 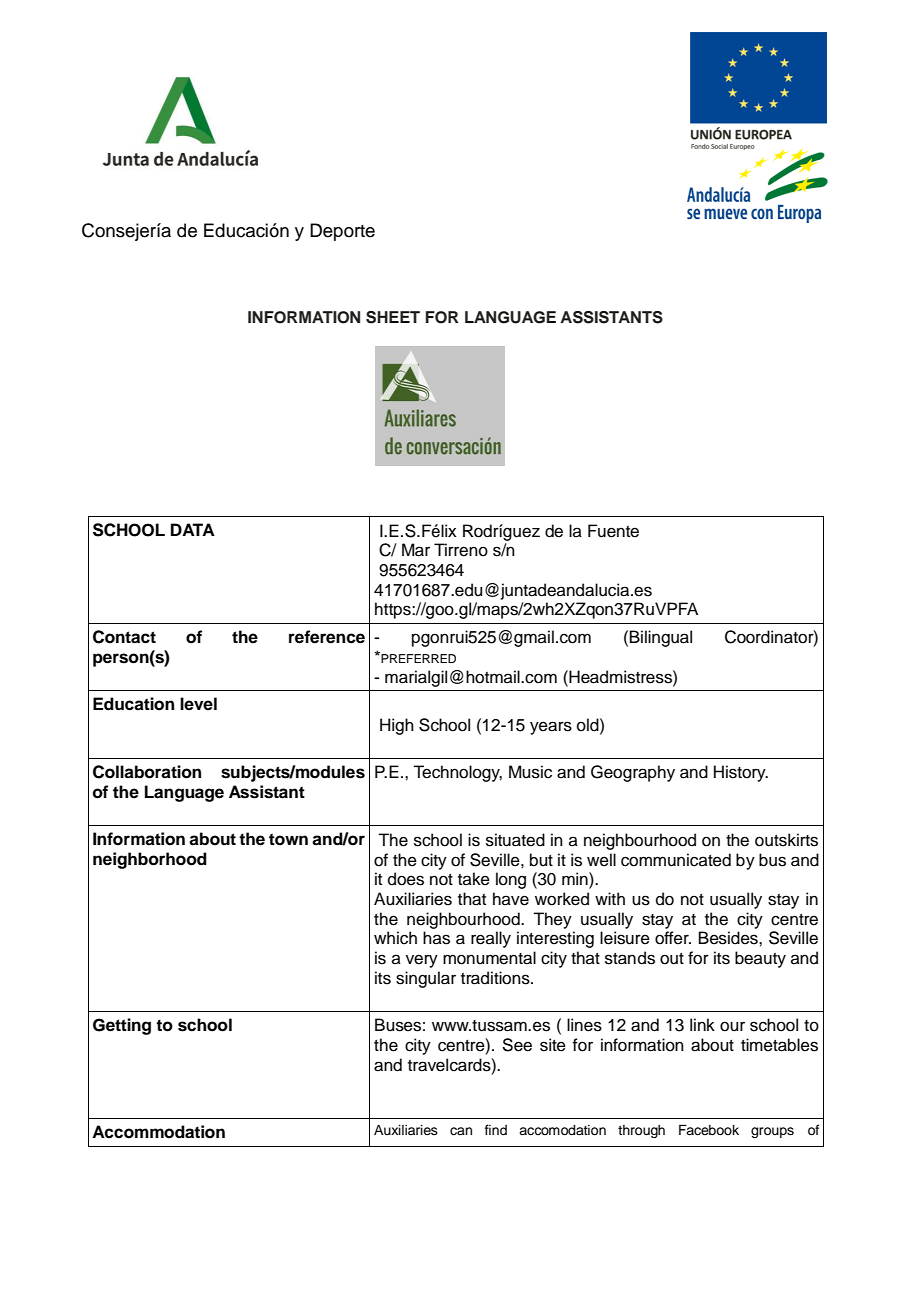 I want to click on SHEET, so click(x=393, y=317).
